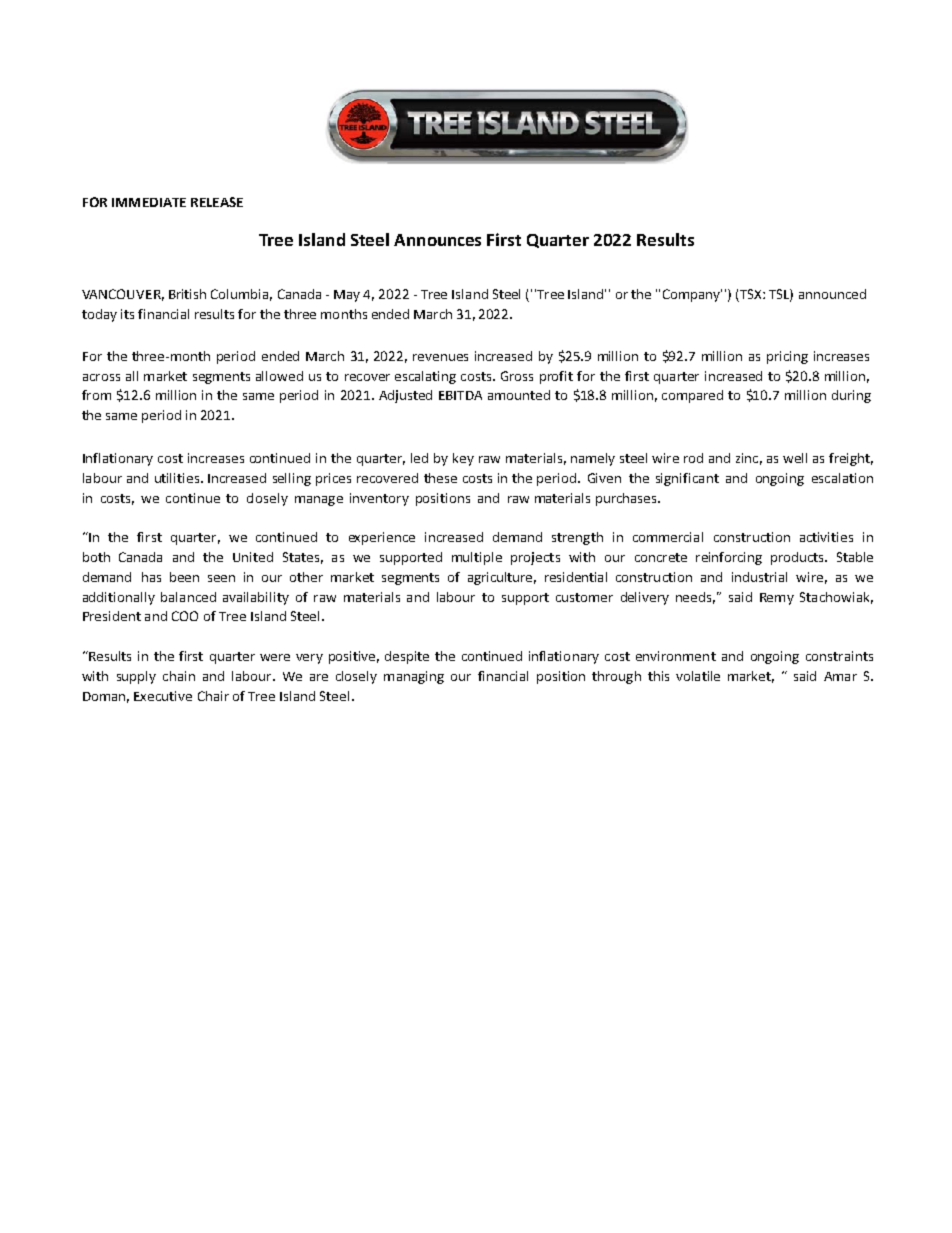  Describe the element at coordinates (127, 314) in the image. I see `its` at that location.
